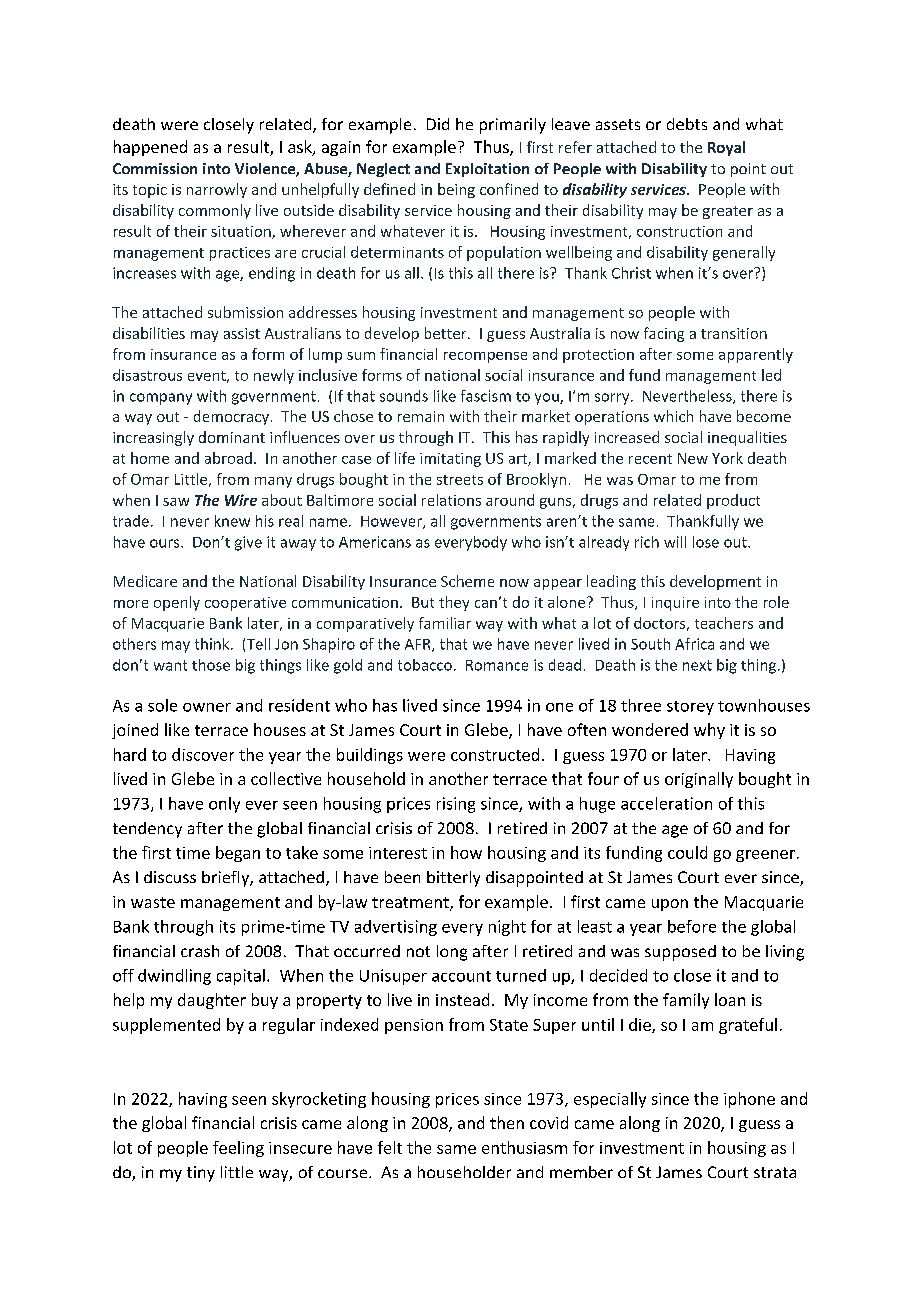  Describe the element at coordinates (749, 1100) in the document. I see `iphone` at that location.
